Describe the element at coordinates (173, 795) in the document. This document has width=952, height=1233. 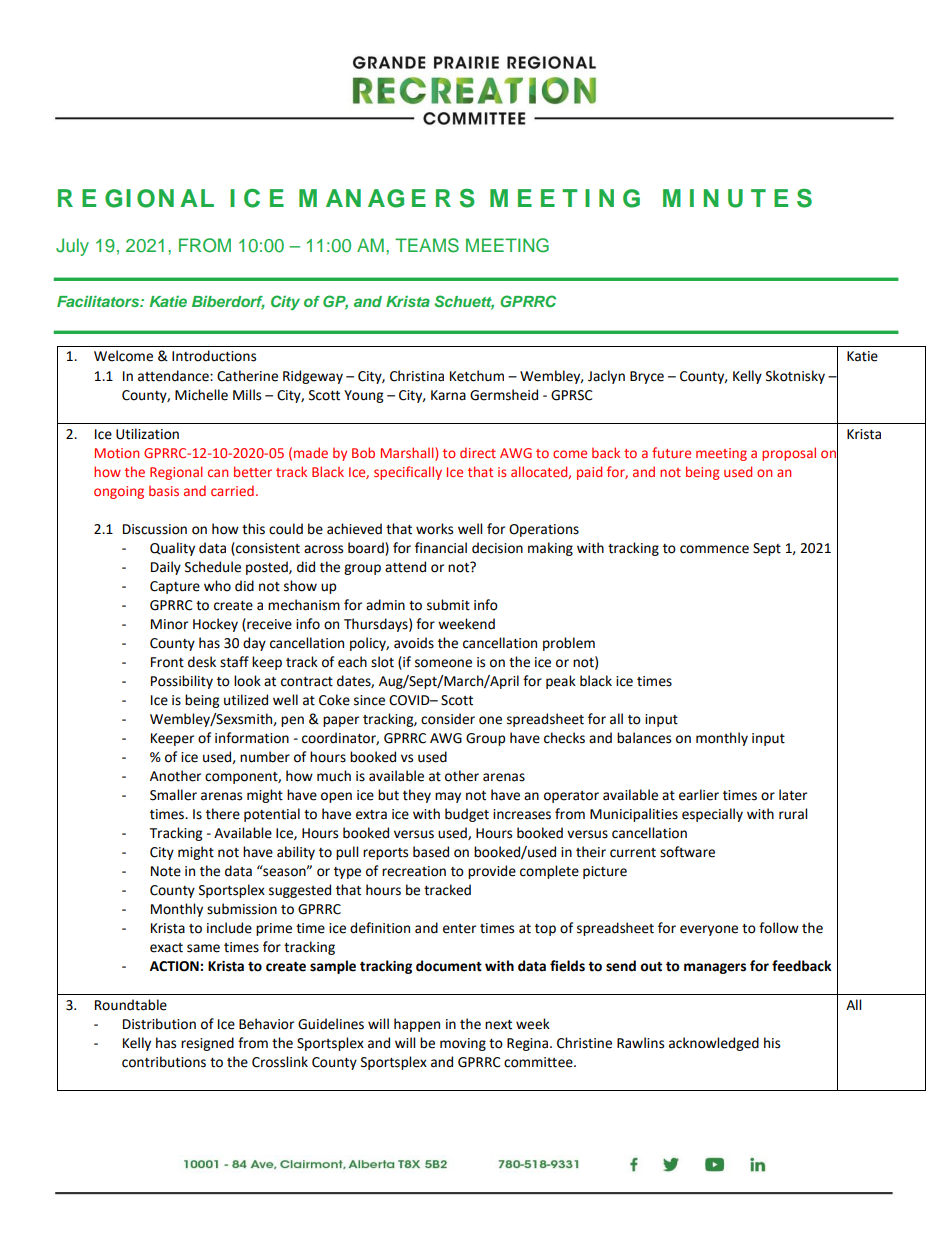
I see `Smaller` at that location.
